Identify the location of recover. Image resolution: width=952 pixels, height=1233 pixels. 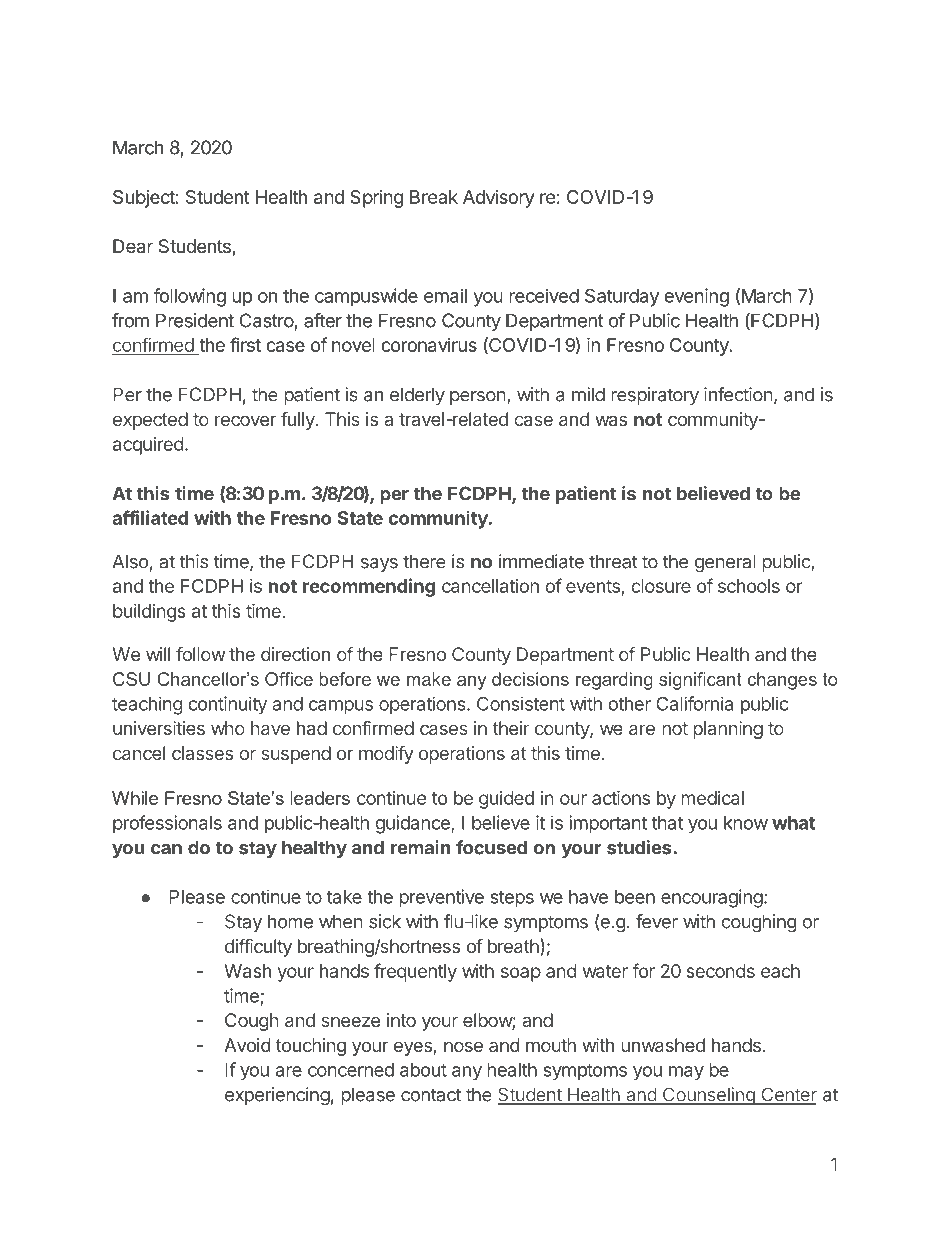
(245, 420).
